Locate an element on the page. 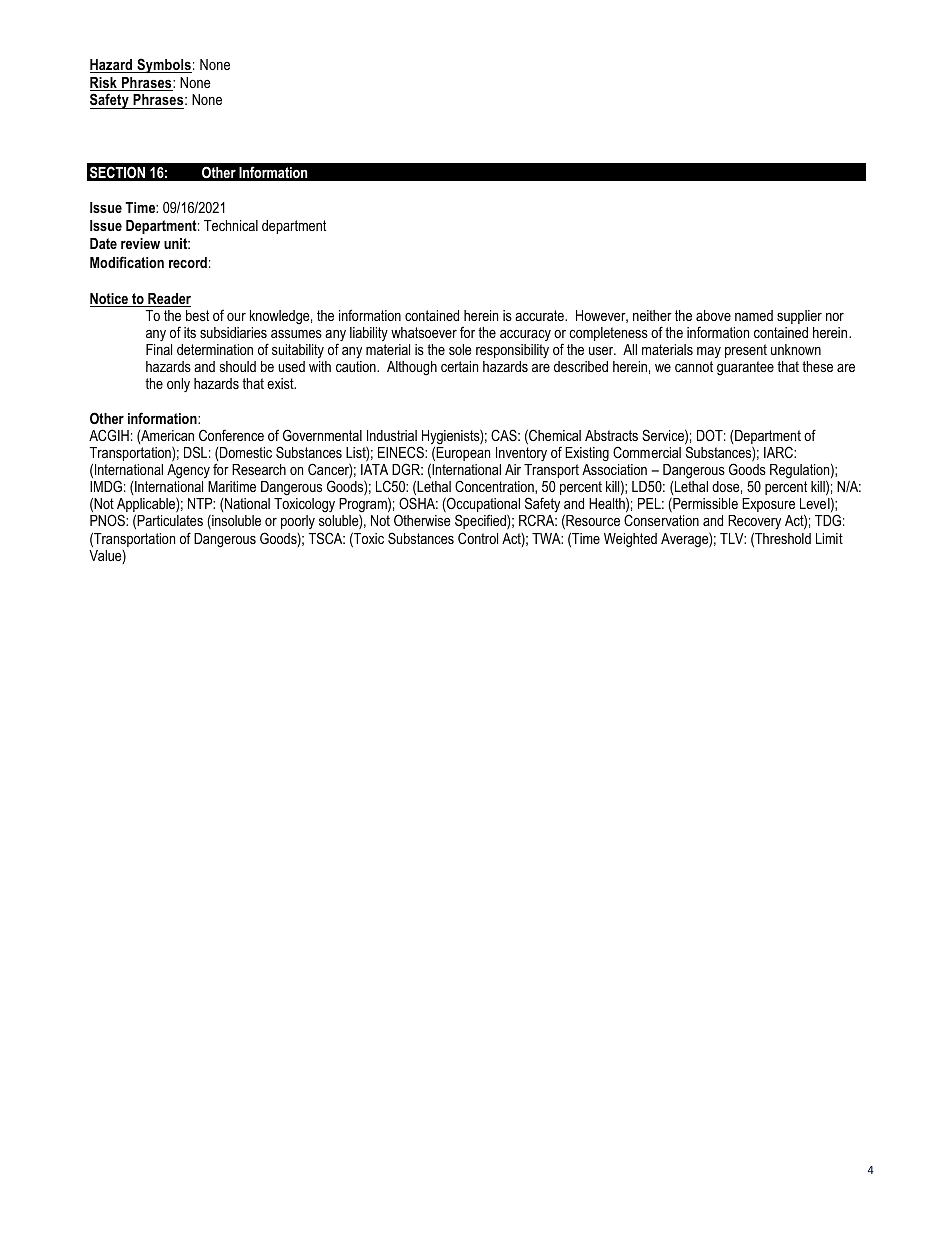 The height and width of the image is (1233, 952). poorly is located at coordinates (298, 522).
